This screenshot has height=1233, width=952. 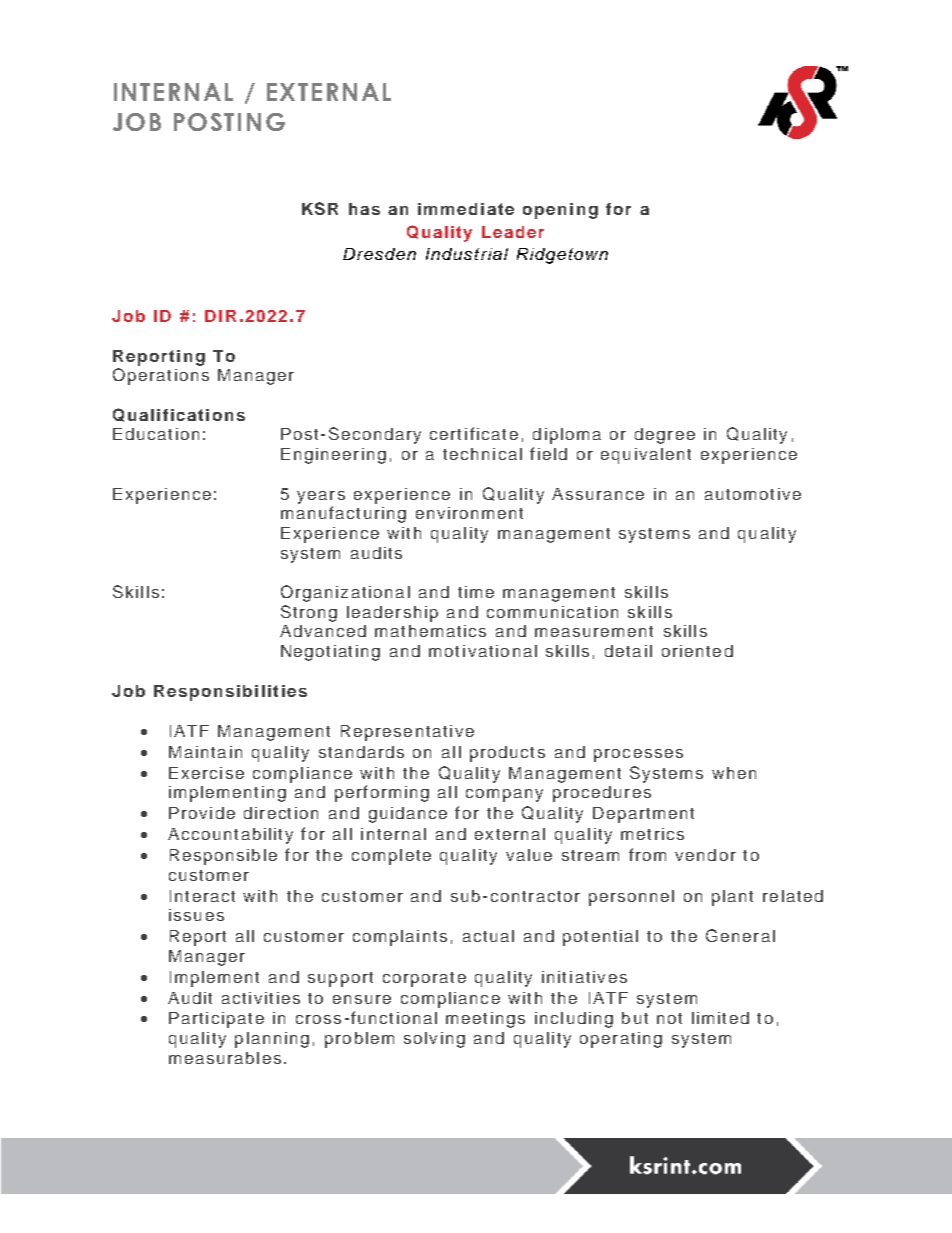 I want to click on company, so click(x=504, y=795).
